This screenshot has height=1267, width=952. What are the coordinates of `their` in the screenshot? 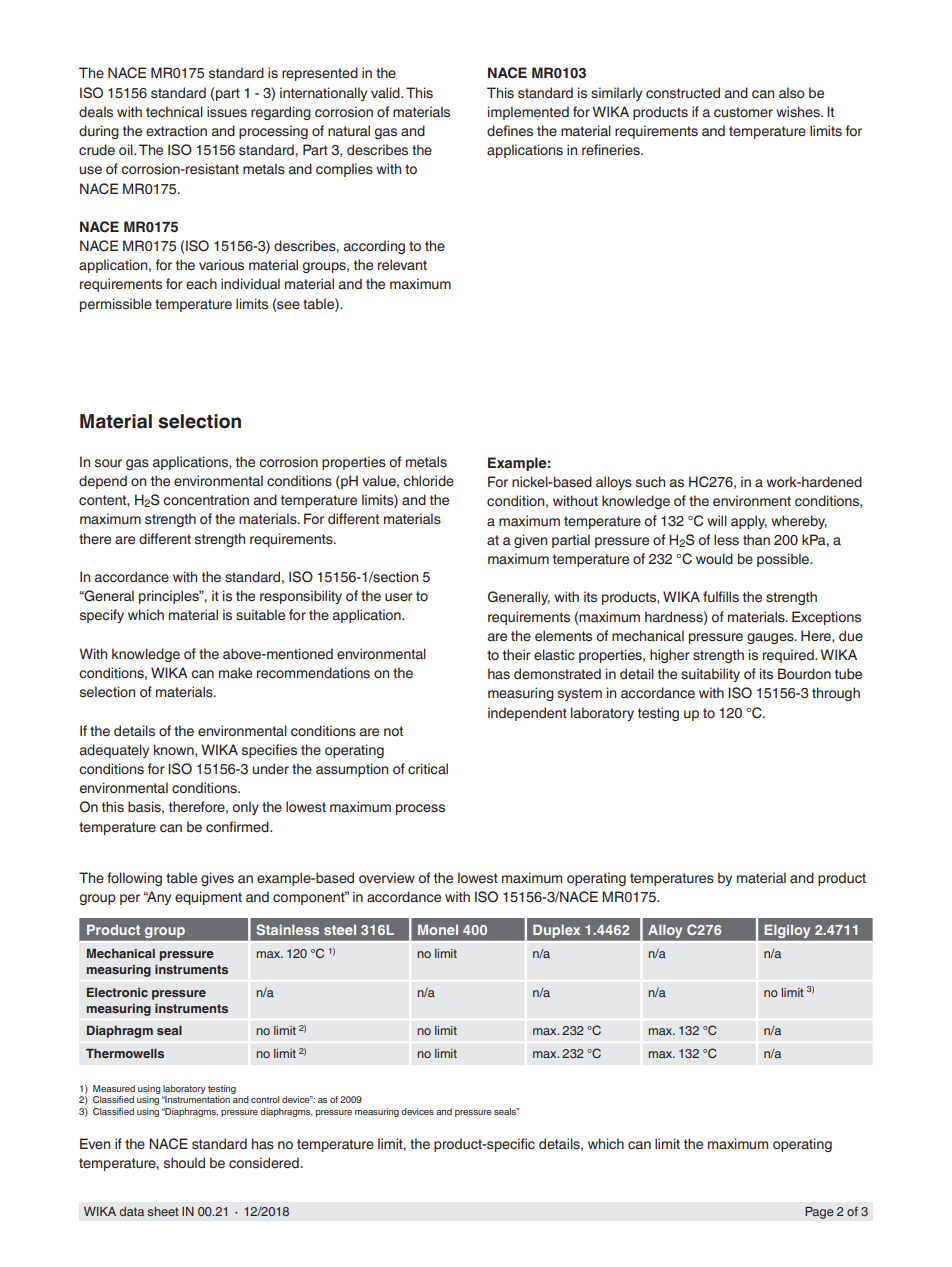 It's located at (517, 654).
